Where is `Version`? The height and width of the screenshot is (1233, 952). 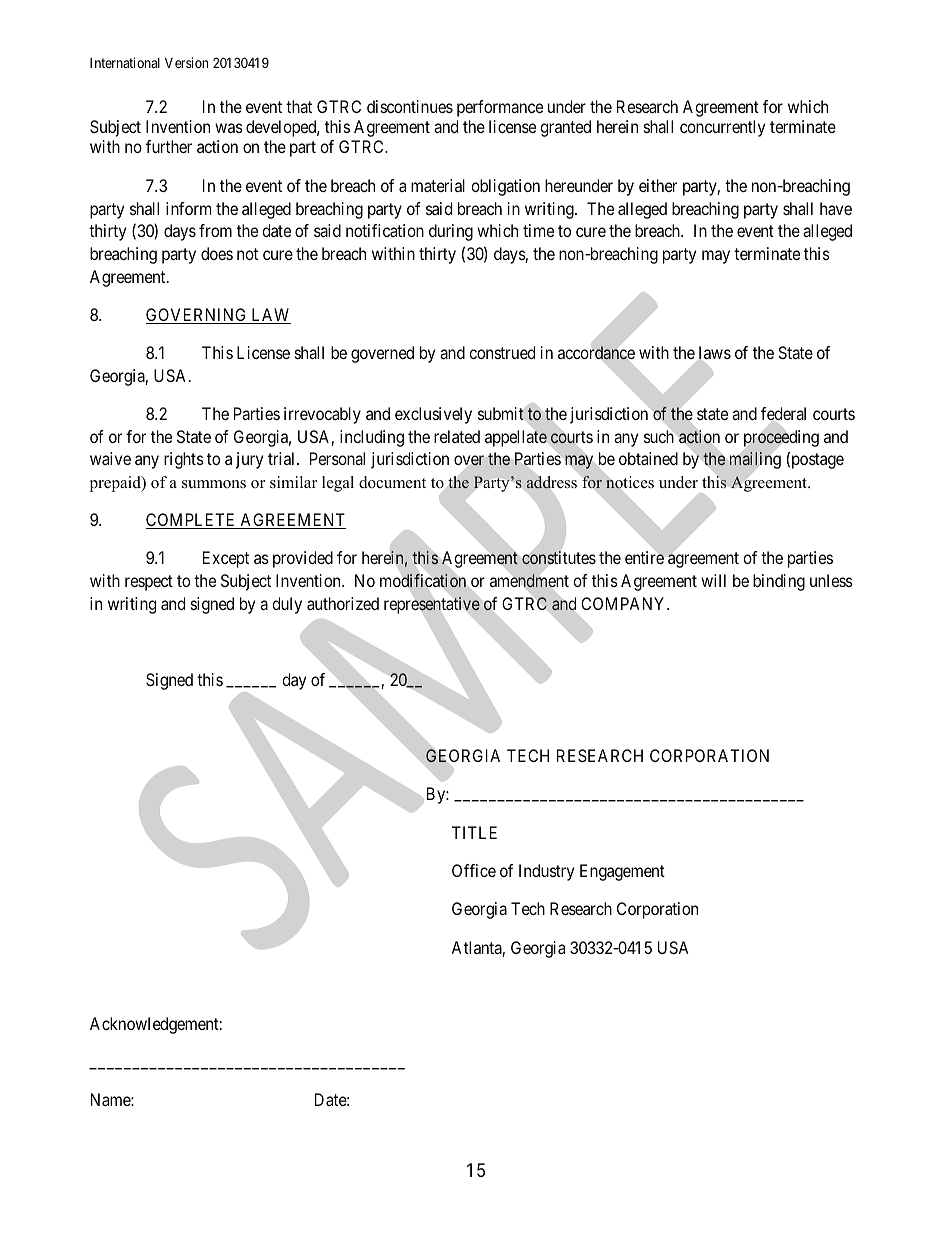
Version is located at coordinates (186, 62).
